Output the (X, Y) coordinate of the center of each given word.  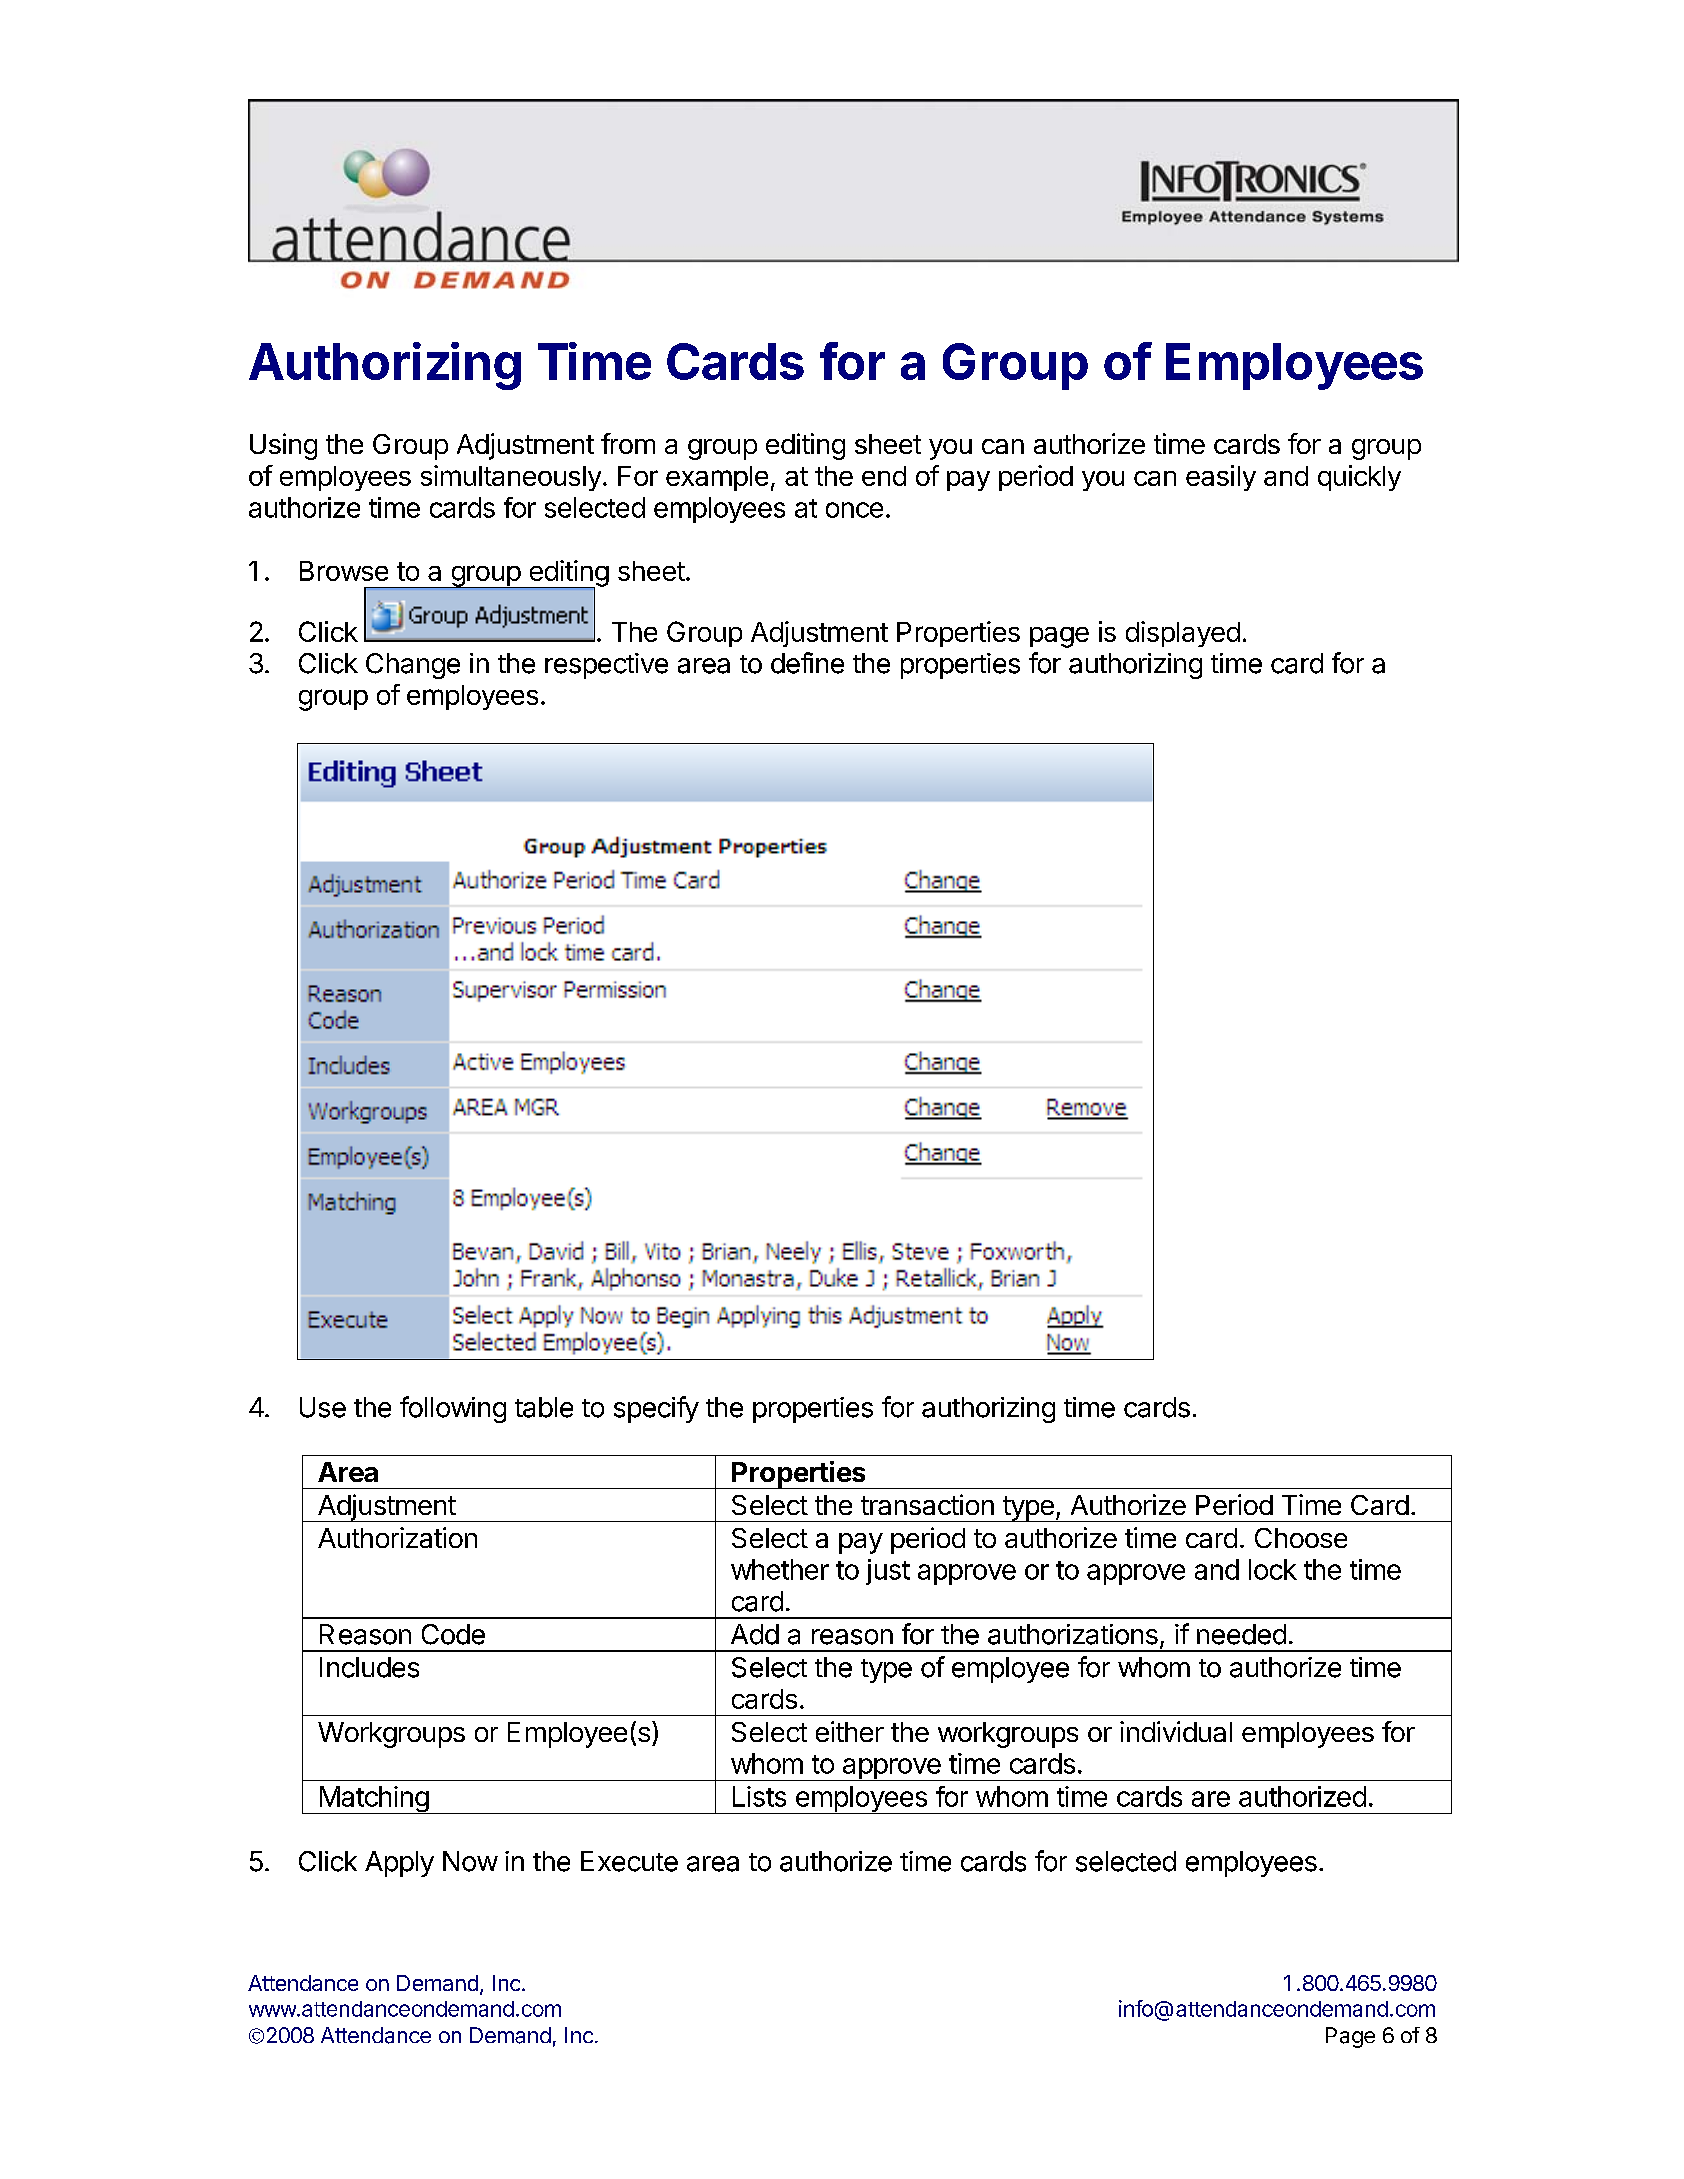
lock (1273, 1569)
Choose (1301, 1538)
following (453, 1409)
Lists (759, 1796)
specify (656, 1409)
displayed (1183, 634)
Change (413, 666)
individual (1176, 1731)
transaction (927, 1504)
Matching (373, 1800)
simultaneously (511, 478)
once (854, 510)
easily (1221, 478)
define (807, 663)
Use (323, 1407)
